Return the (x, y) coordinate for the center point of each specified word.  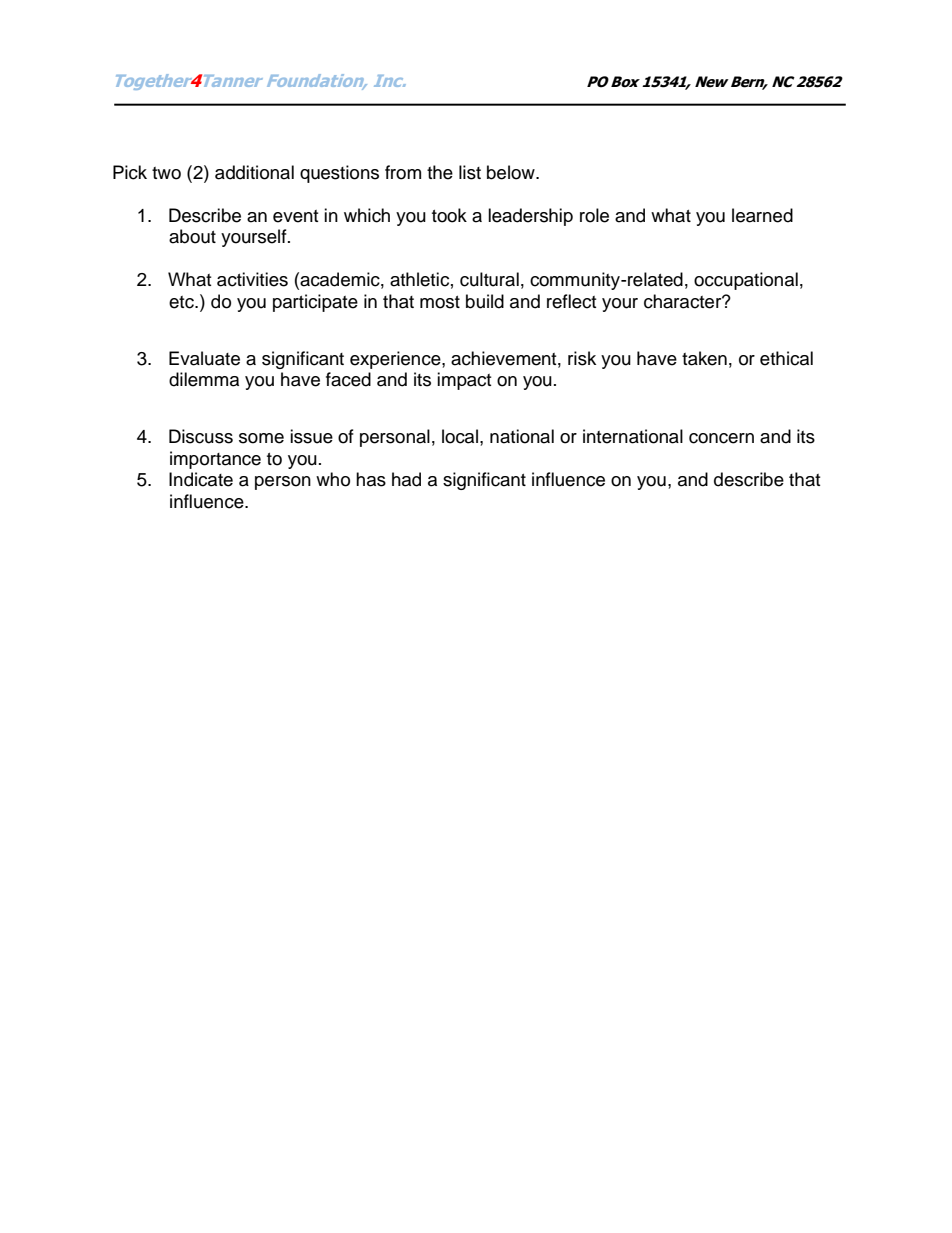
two (166, 173)
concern (721, 438)
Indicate (201, 479)
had (406, 479)
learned (762, 215)
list (470, 172)
